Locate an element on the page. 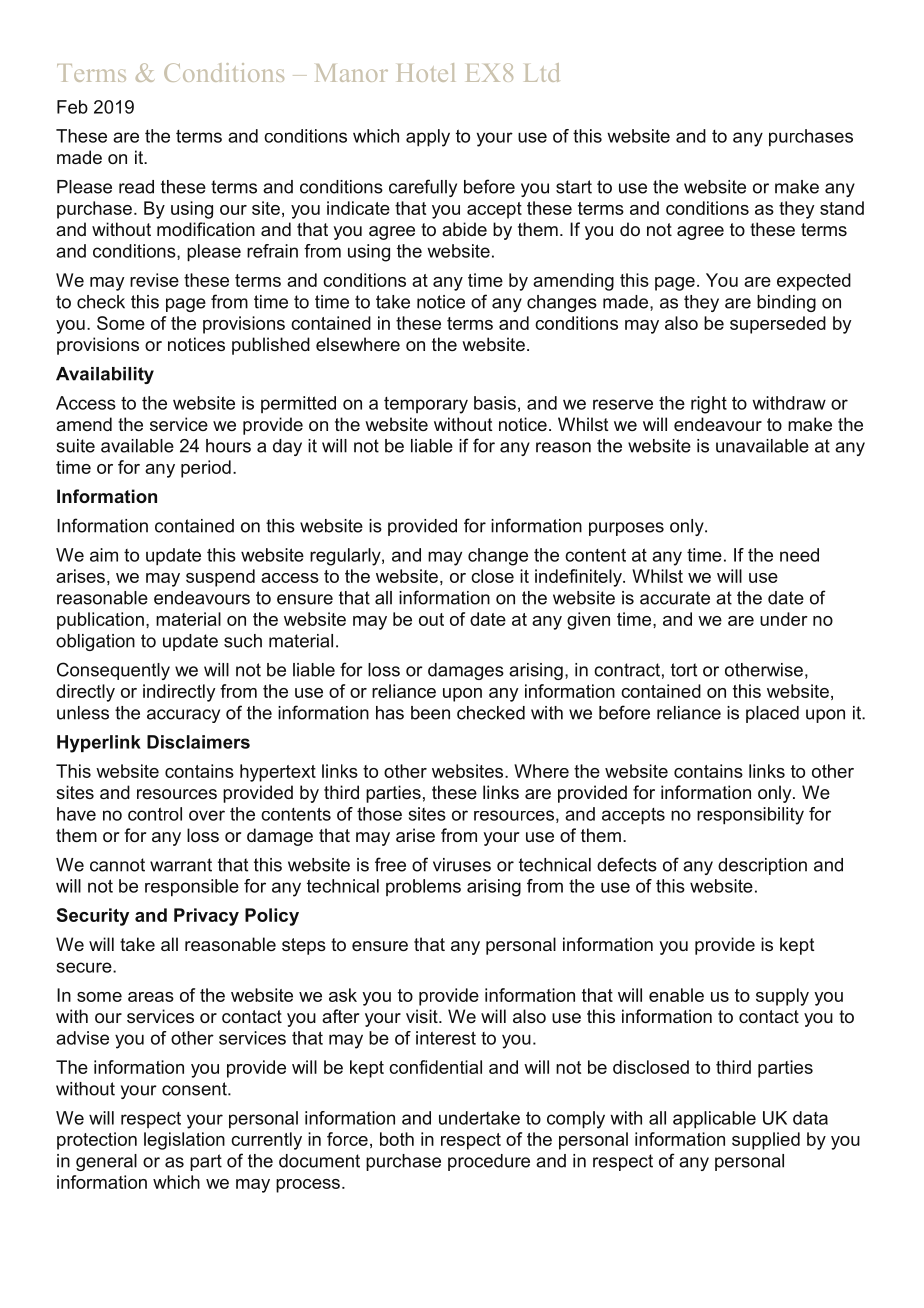 Image resolution: width=924 pixels, height=1308 pixels. publication is located at coordinates (100, 621).
